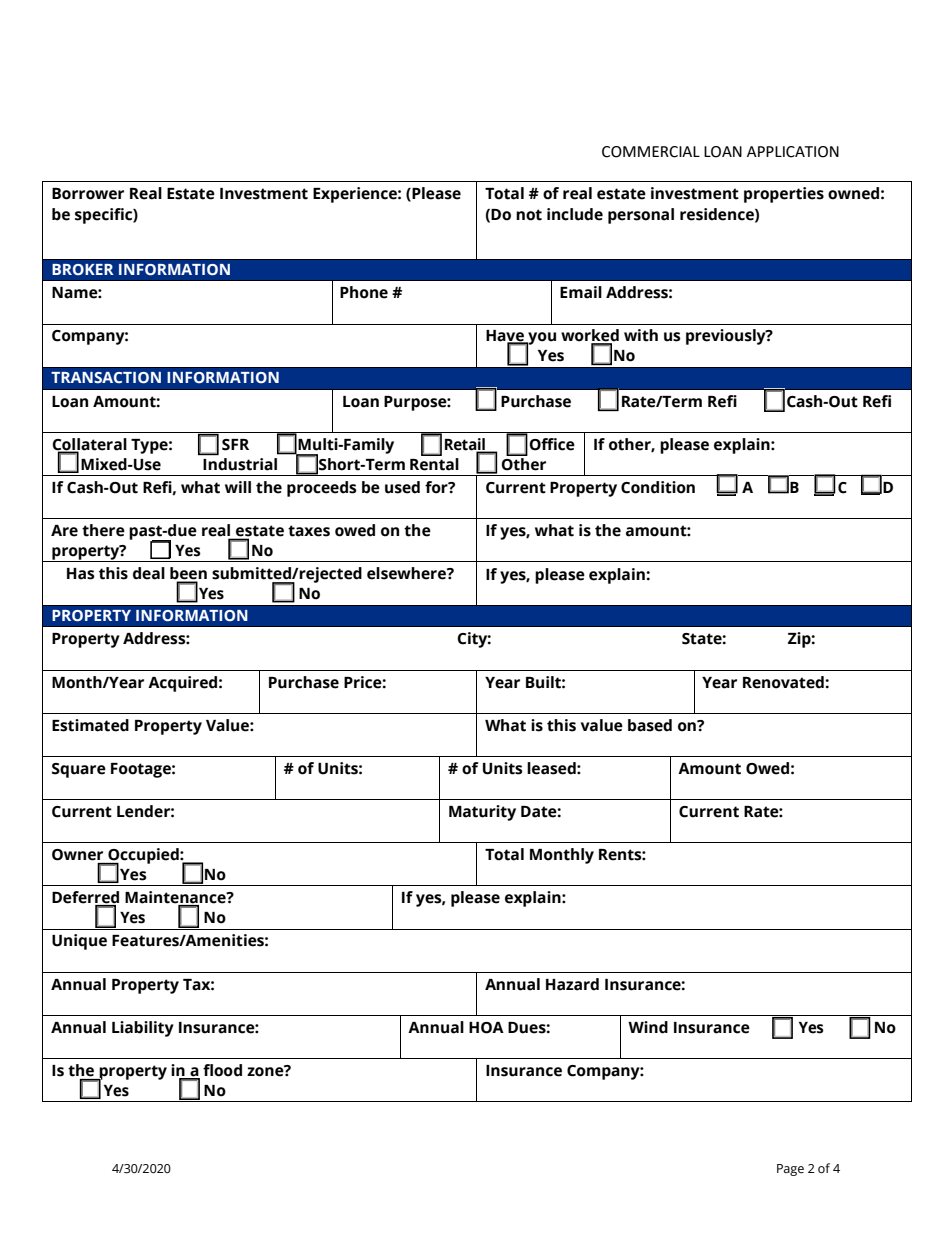 Image resolution: width=952 pixels, height=1233 pixels. I want to click on Estimated, so click(90, 725).
